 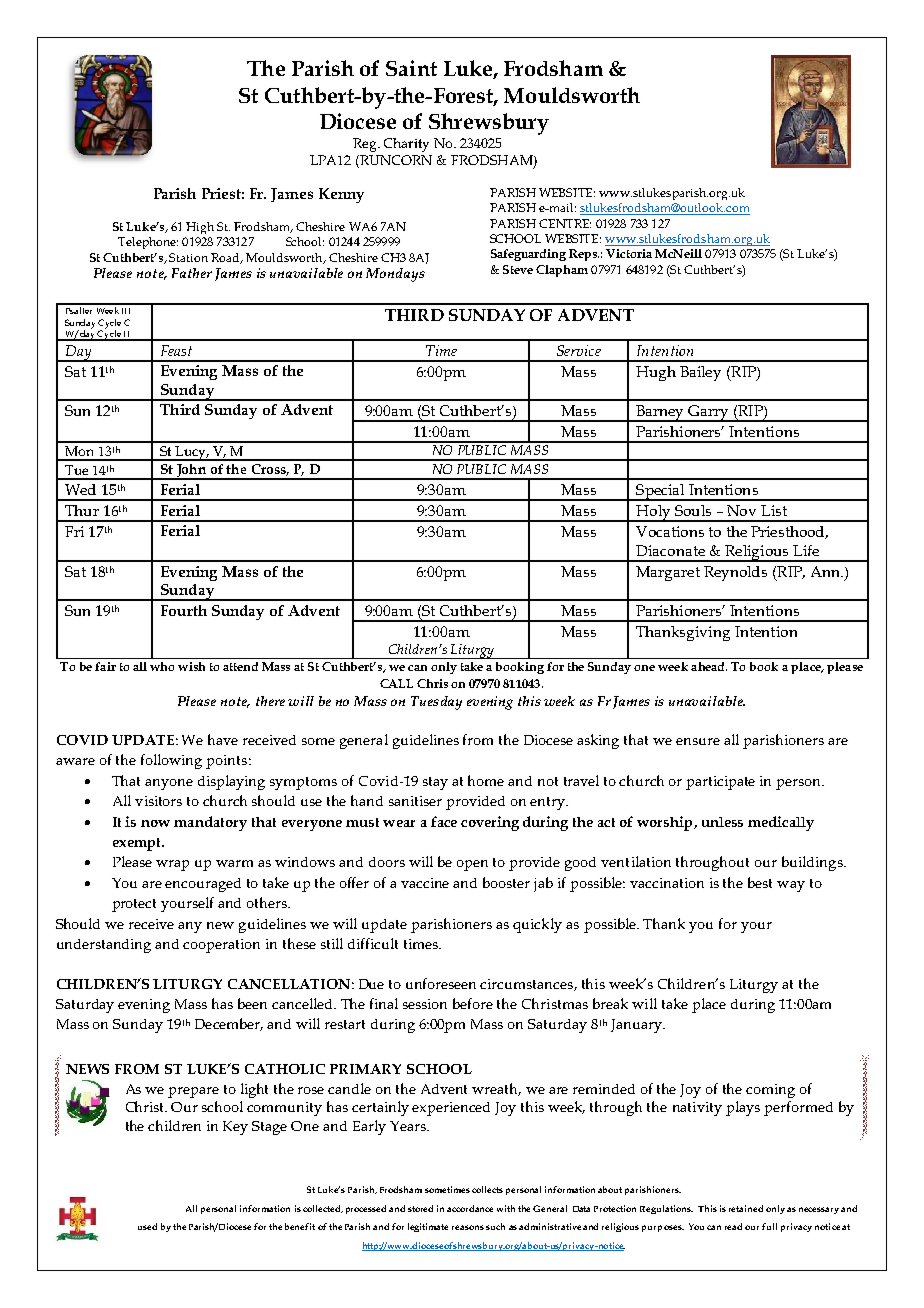 What do you see at coordinates (147, 1226) in the screenshot?
I see `used` at bounding box center [147, 1226].
